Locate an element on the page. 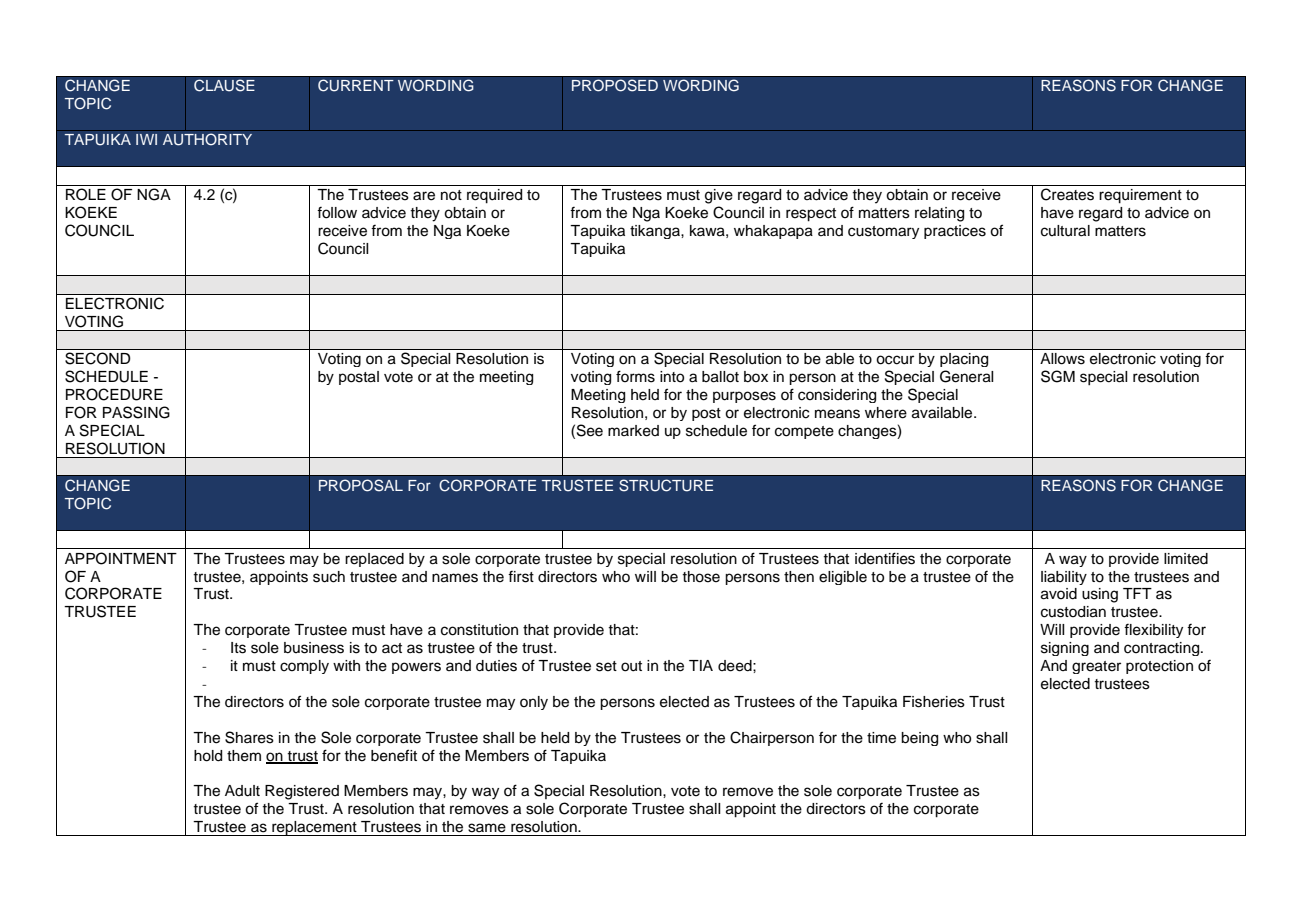  not is located at coordinates (451, 195).
